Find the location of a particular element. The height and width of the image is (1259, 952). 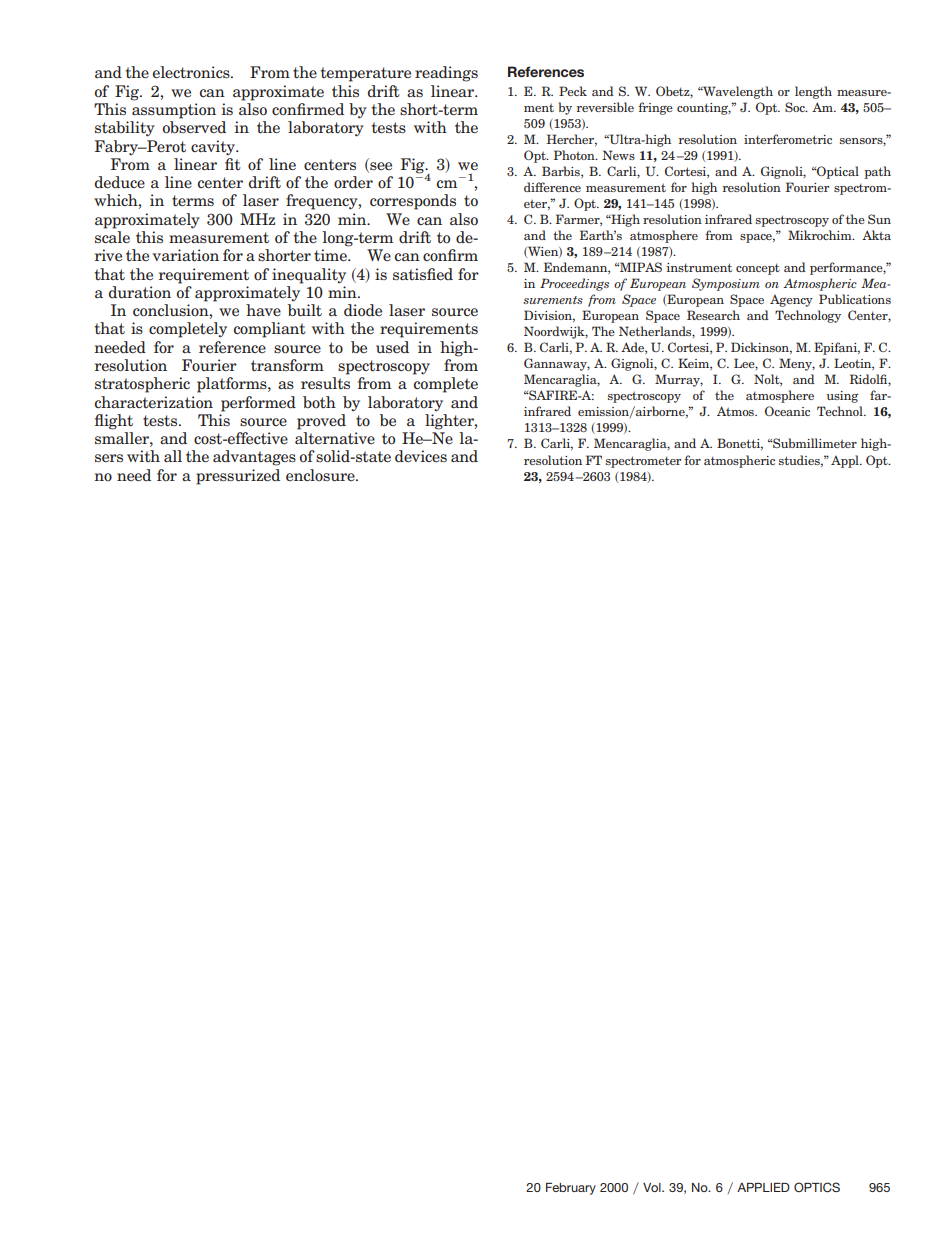

Vol is located at coordinates (653, 1187).
